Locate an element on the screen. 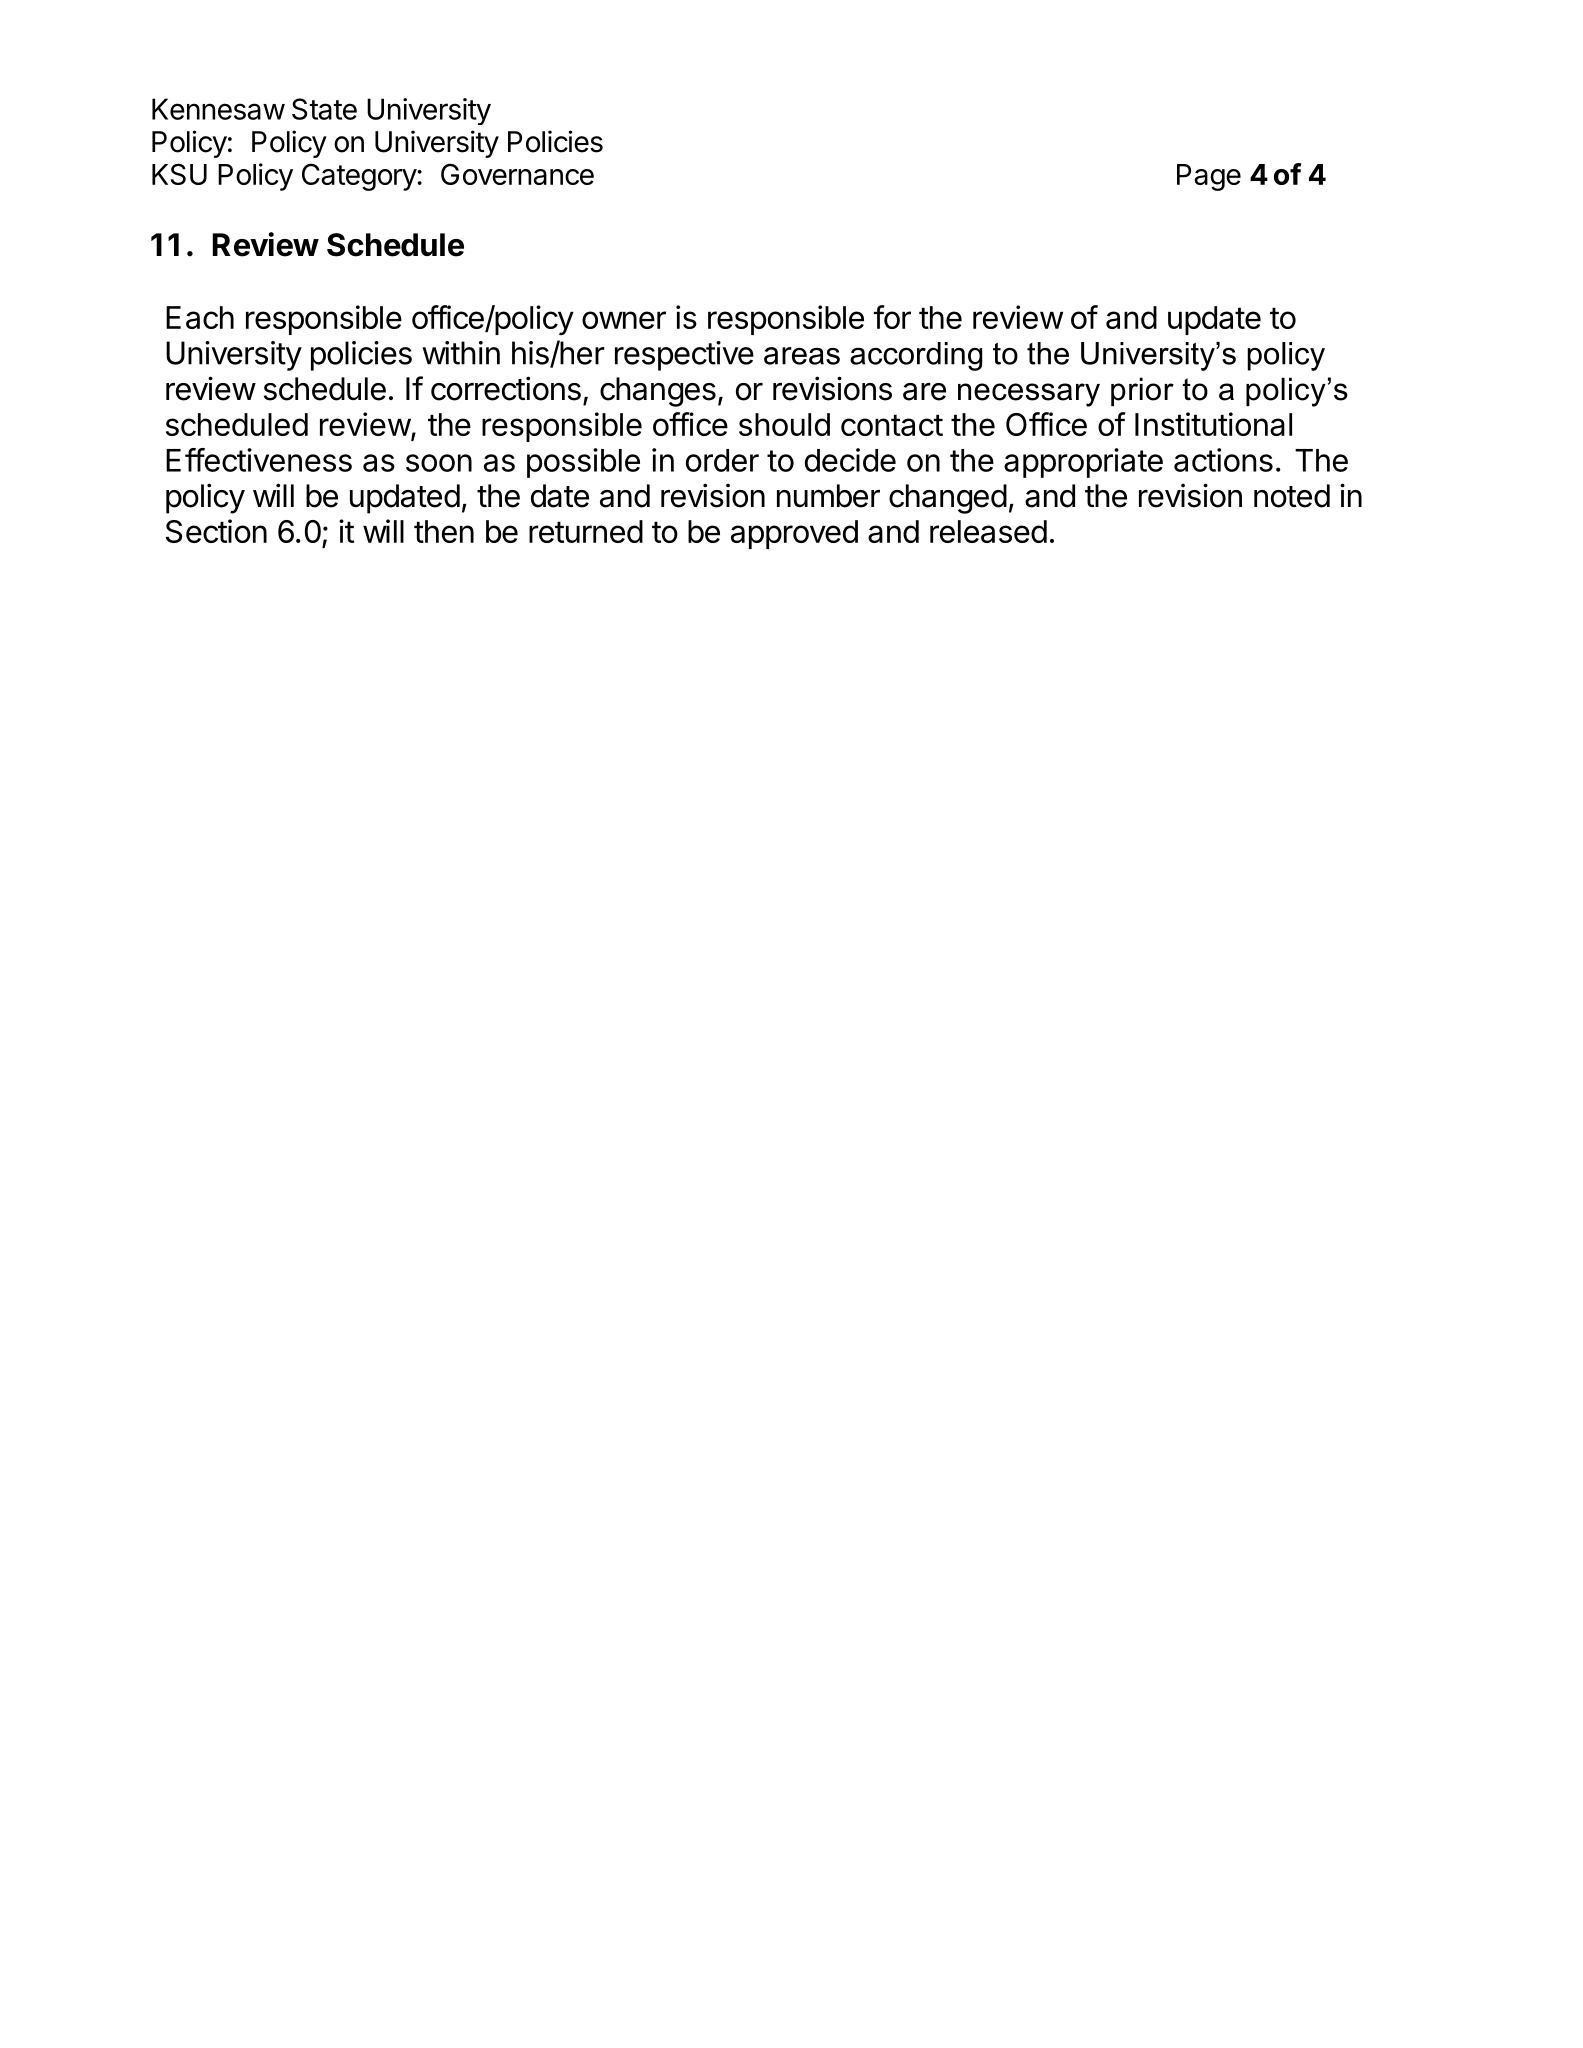  according is located at coordinates (916, 356).
